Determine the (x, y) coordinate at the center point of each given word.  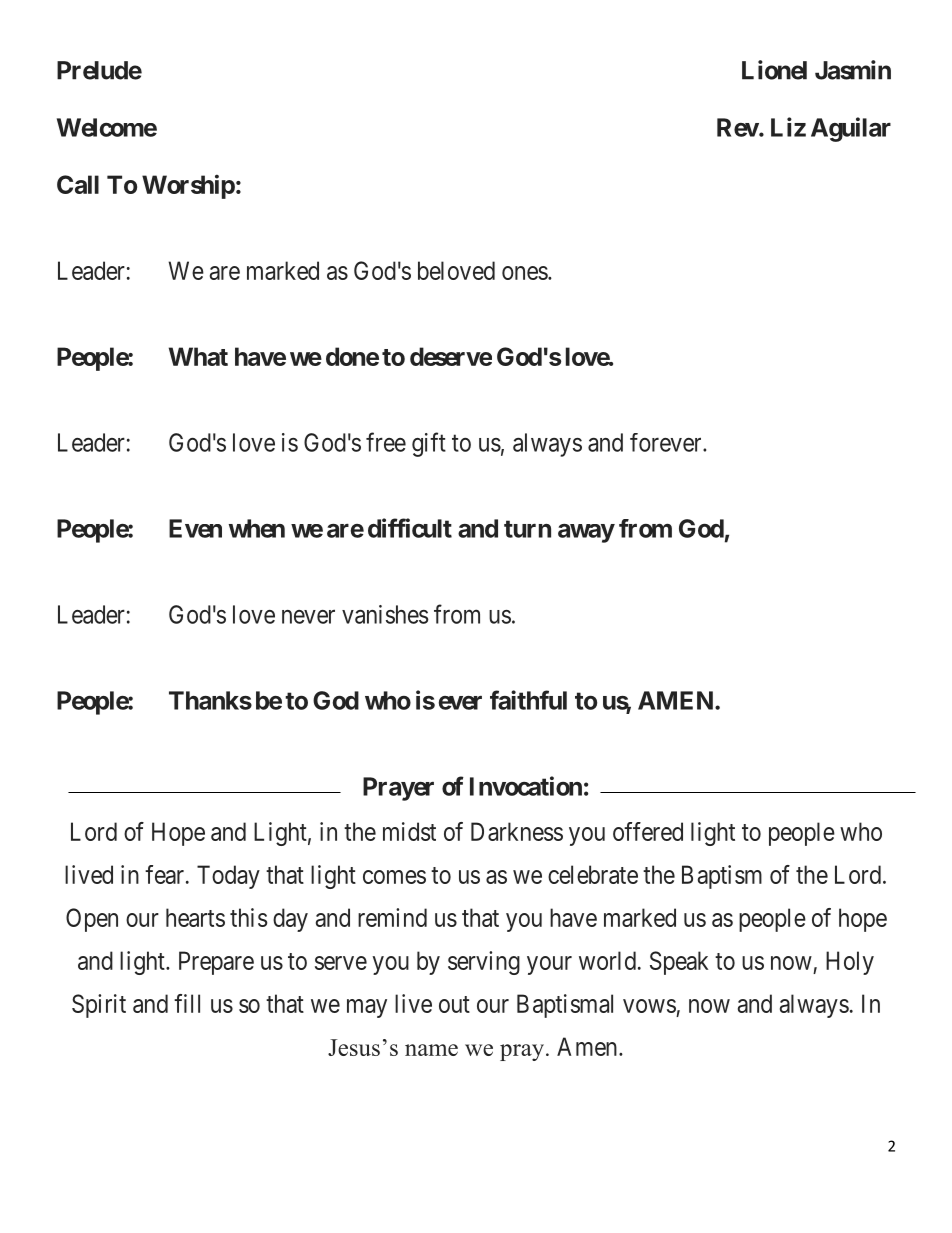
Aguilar (851, 129)
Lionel (774, 70)
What (198, 356)
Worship (188, 186)
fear (166, 874)
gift (429, 444)
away (586, 533)
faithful (528, 700)
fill (187, 1003)
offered (648, 831)
